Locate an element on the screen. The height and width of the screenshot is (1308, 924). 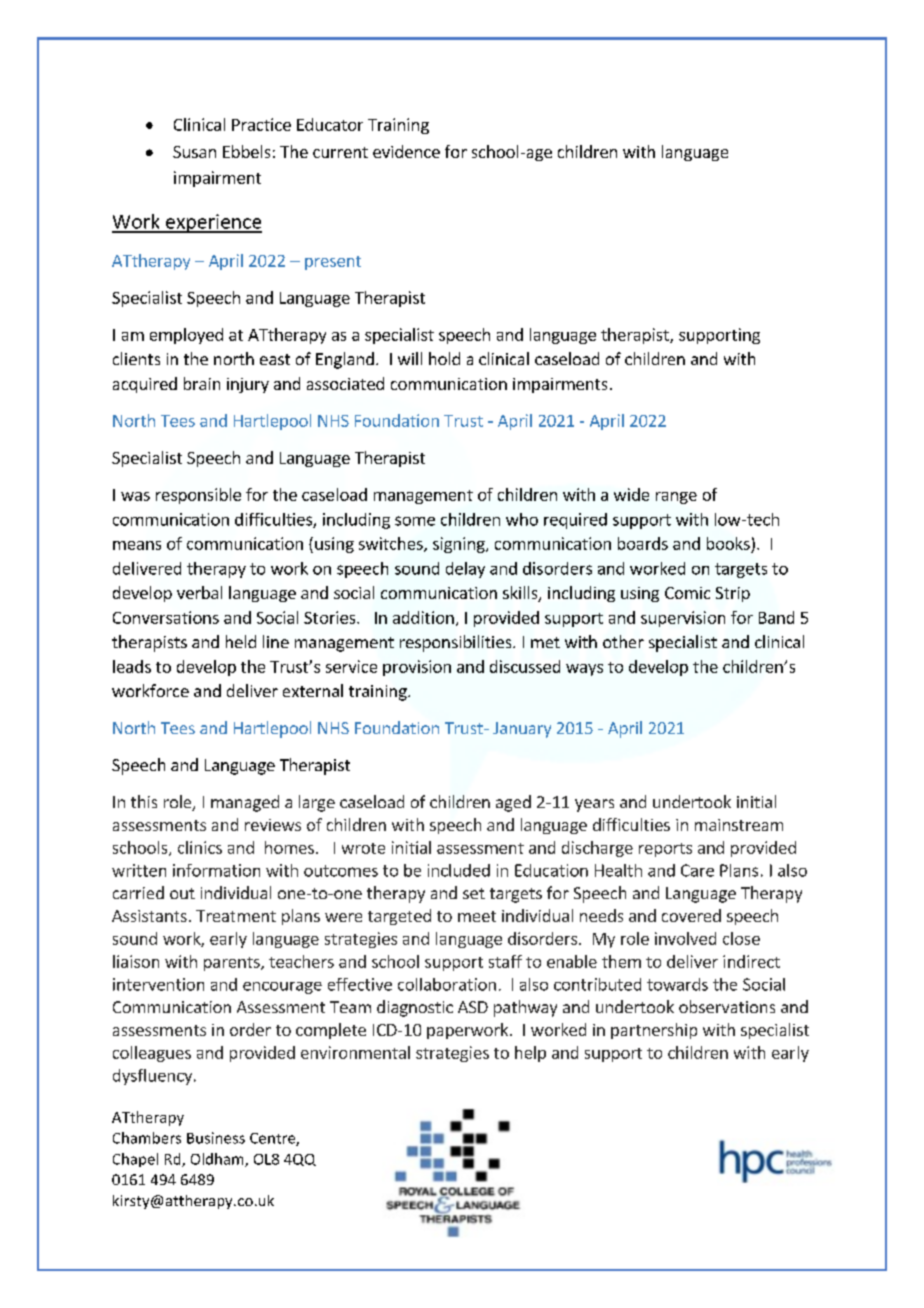
included is located at coordinates (459, 870).
